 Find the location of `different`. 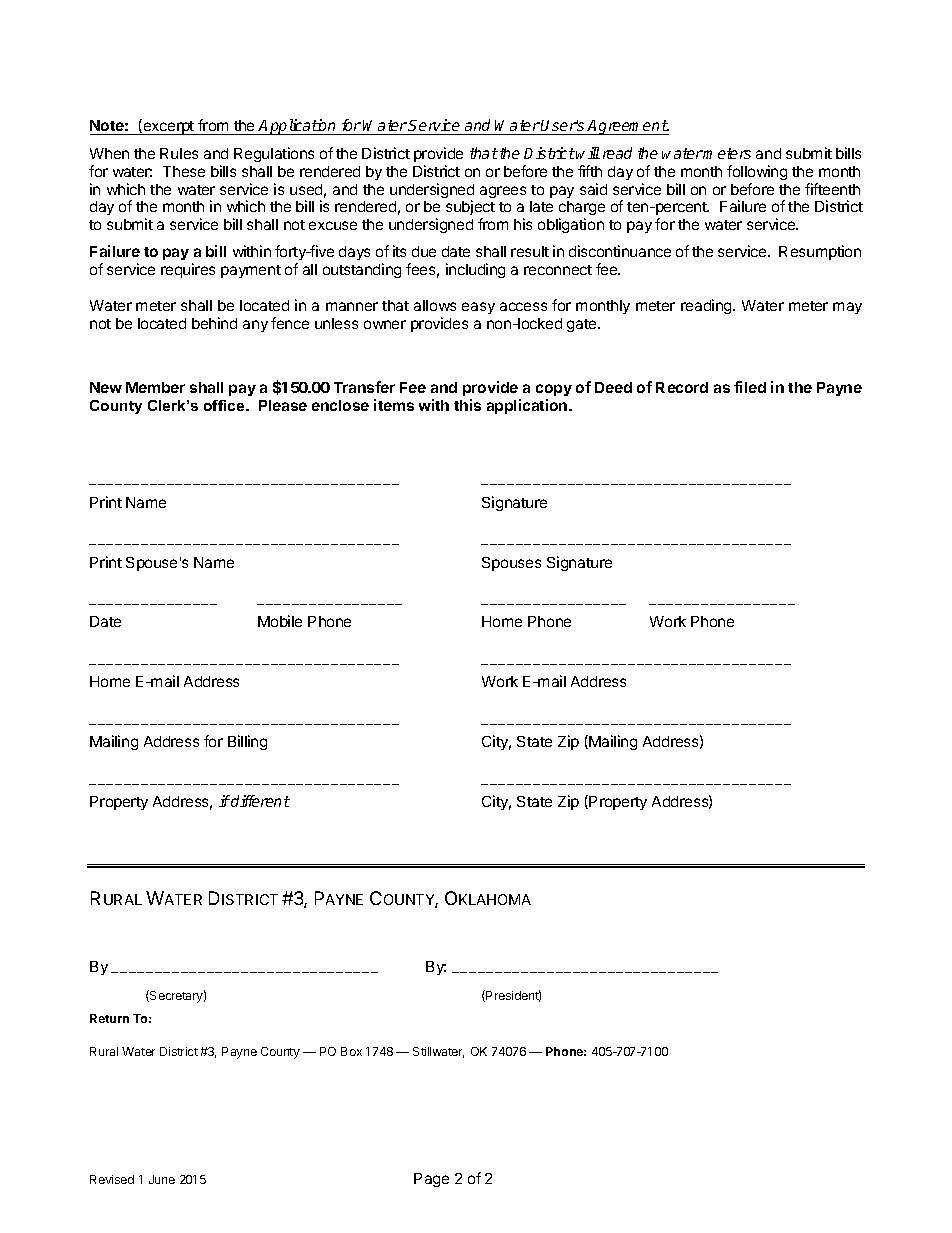

different is located at coordinates (259, 801).
